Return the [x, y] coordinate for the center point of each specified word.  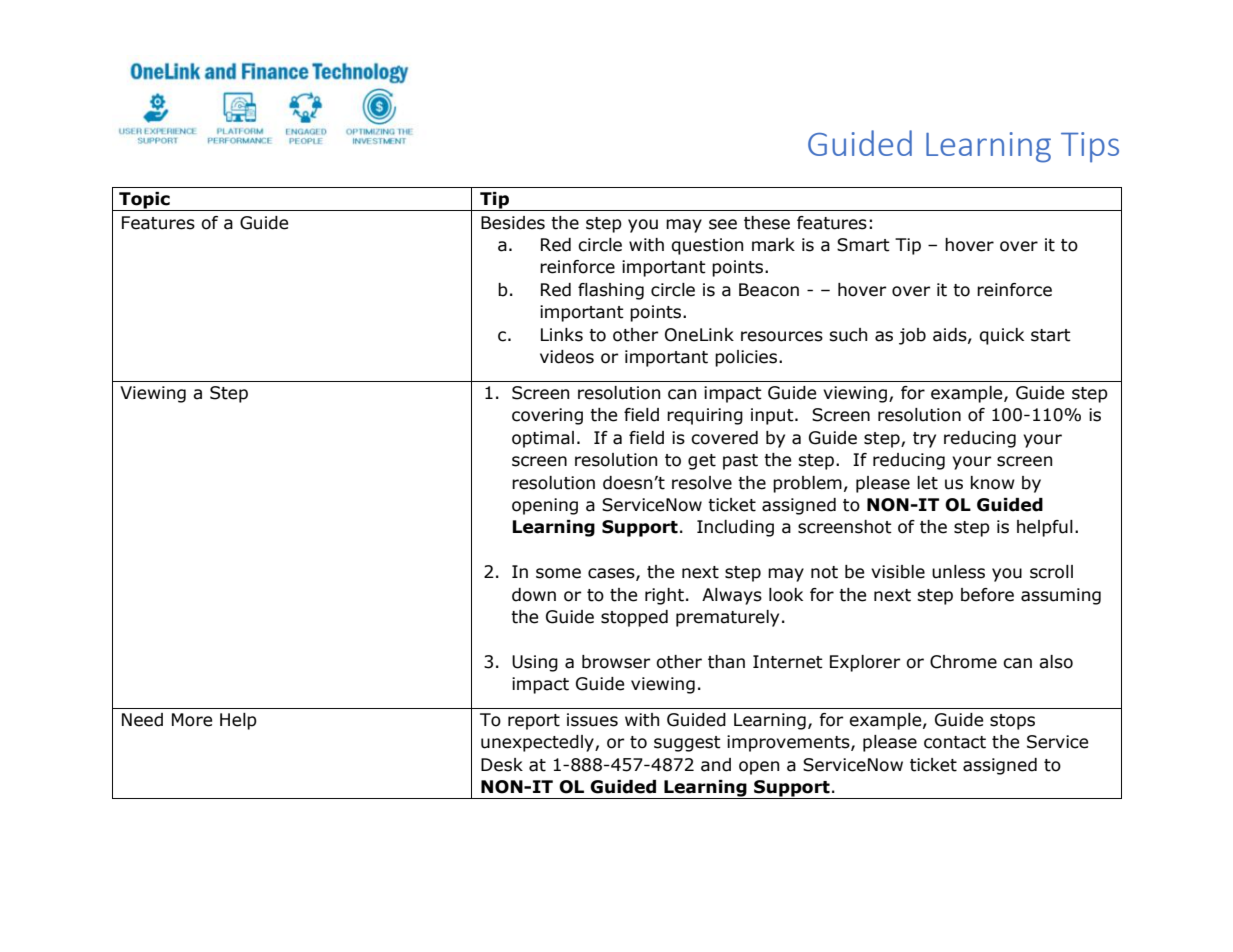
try [924, 440]
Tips [1090, 147]
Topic [144, 201]
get [702, 462]
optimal [543, 439]
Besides [513, 223]
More [192, 720]
